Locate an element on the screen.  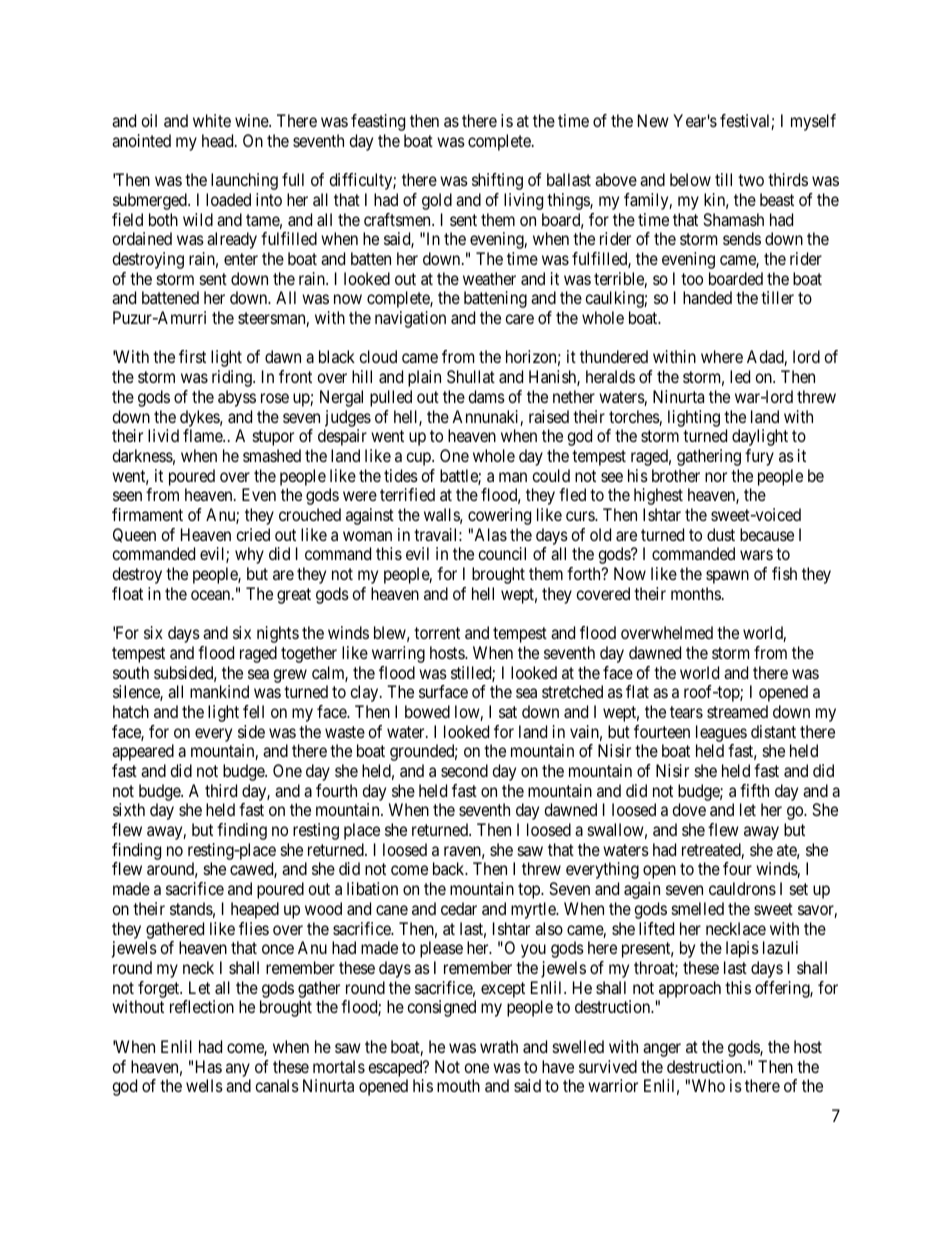
spawn is located at coordinates (727, 577).
